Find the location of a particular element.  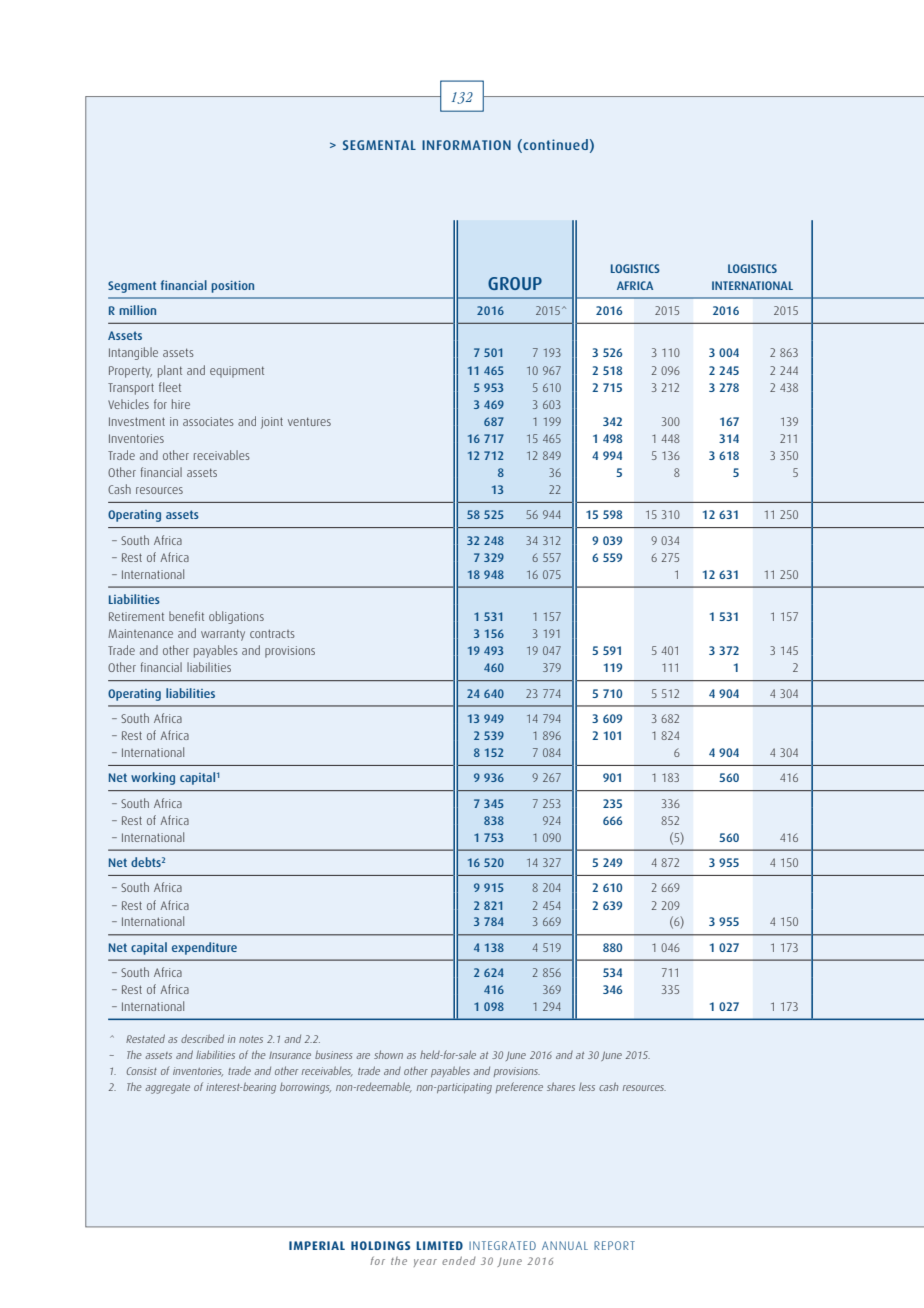

position is located at coordinates (232, 287).
